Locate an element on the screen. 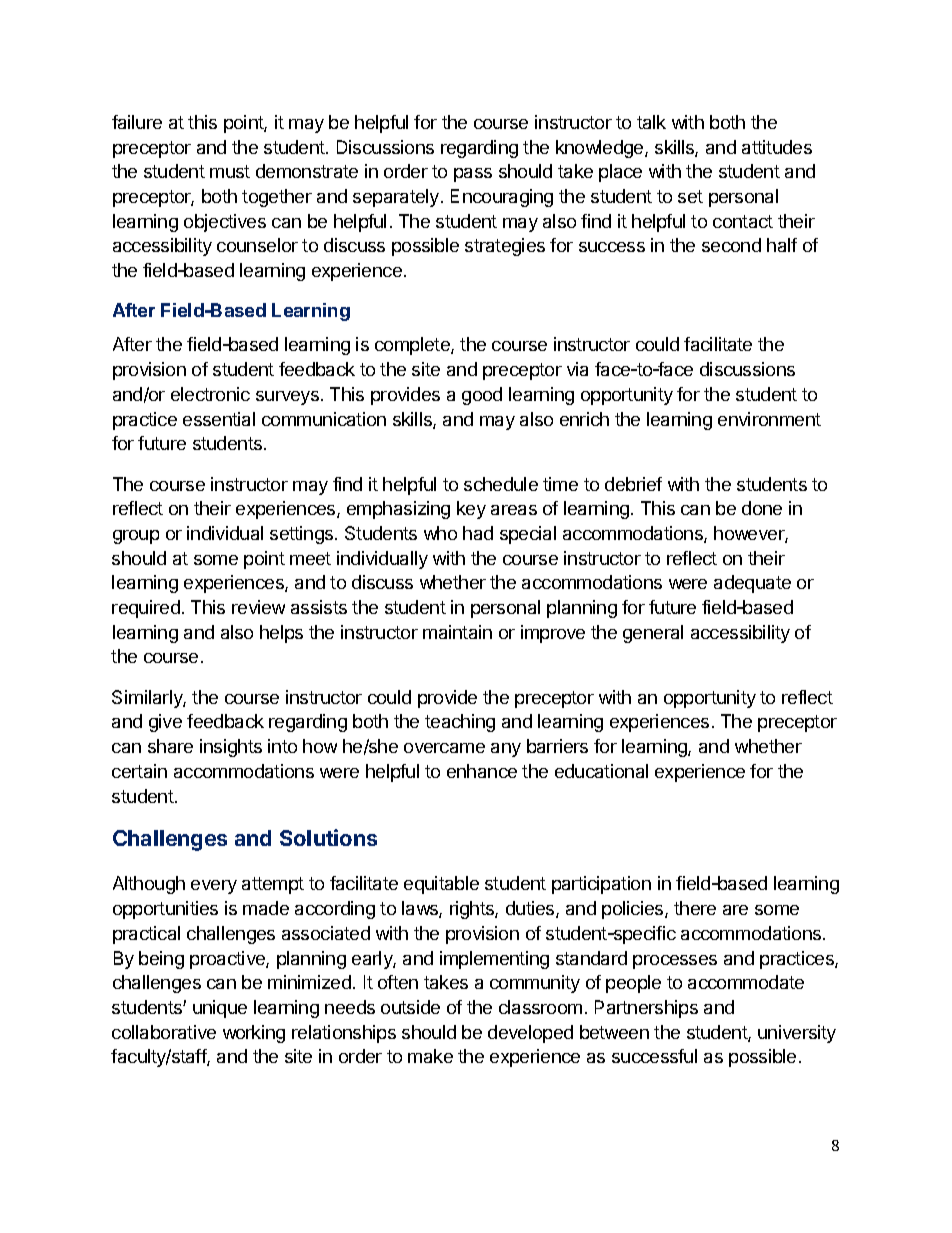 The image size is (952, 1233). must is located at coordinates (230, 171).
